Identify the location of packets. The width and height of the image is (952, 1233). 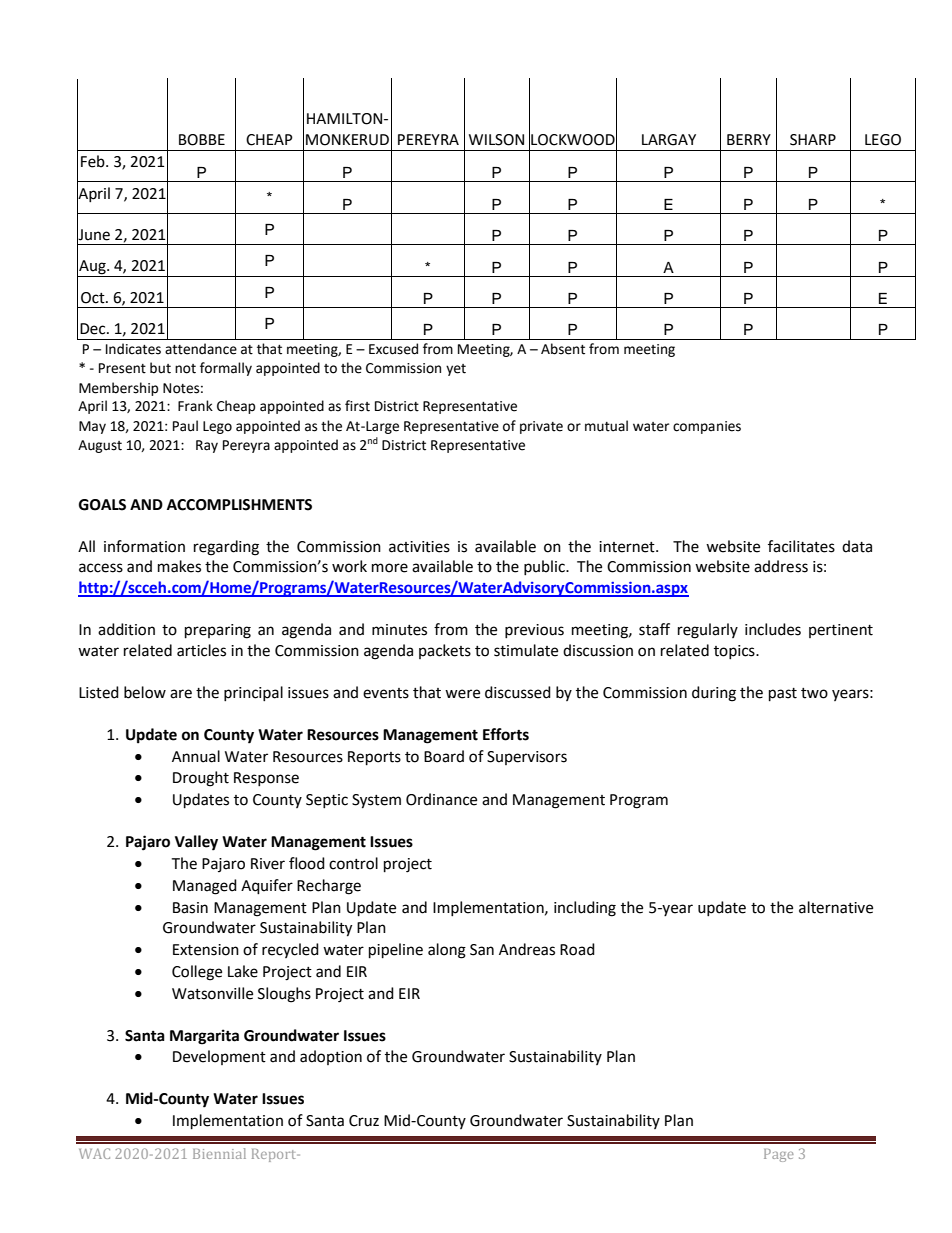
(445, 651).
